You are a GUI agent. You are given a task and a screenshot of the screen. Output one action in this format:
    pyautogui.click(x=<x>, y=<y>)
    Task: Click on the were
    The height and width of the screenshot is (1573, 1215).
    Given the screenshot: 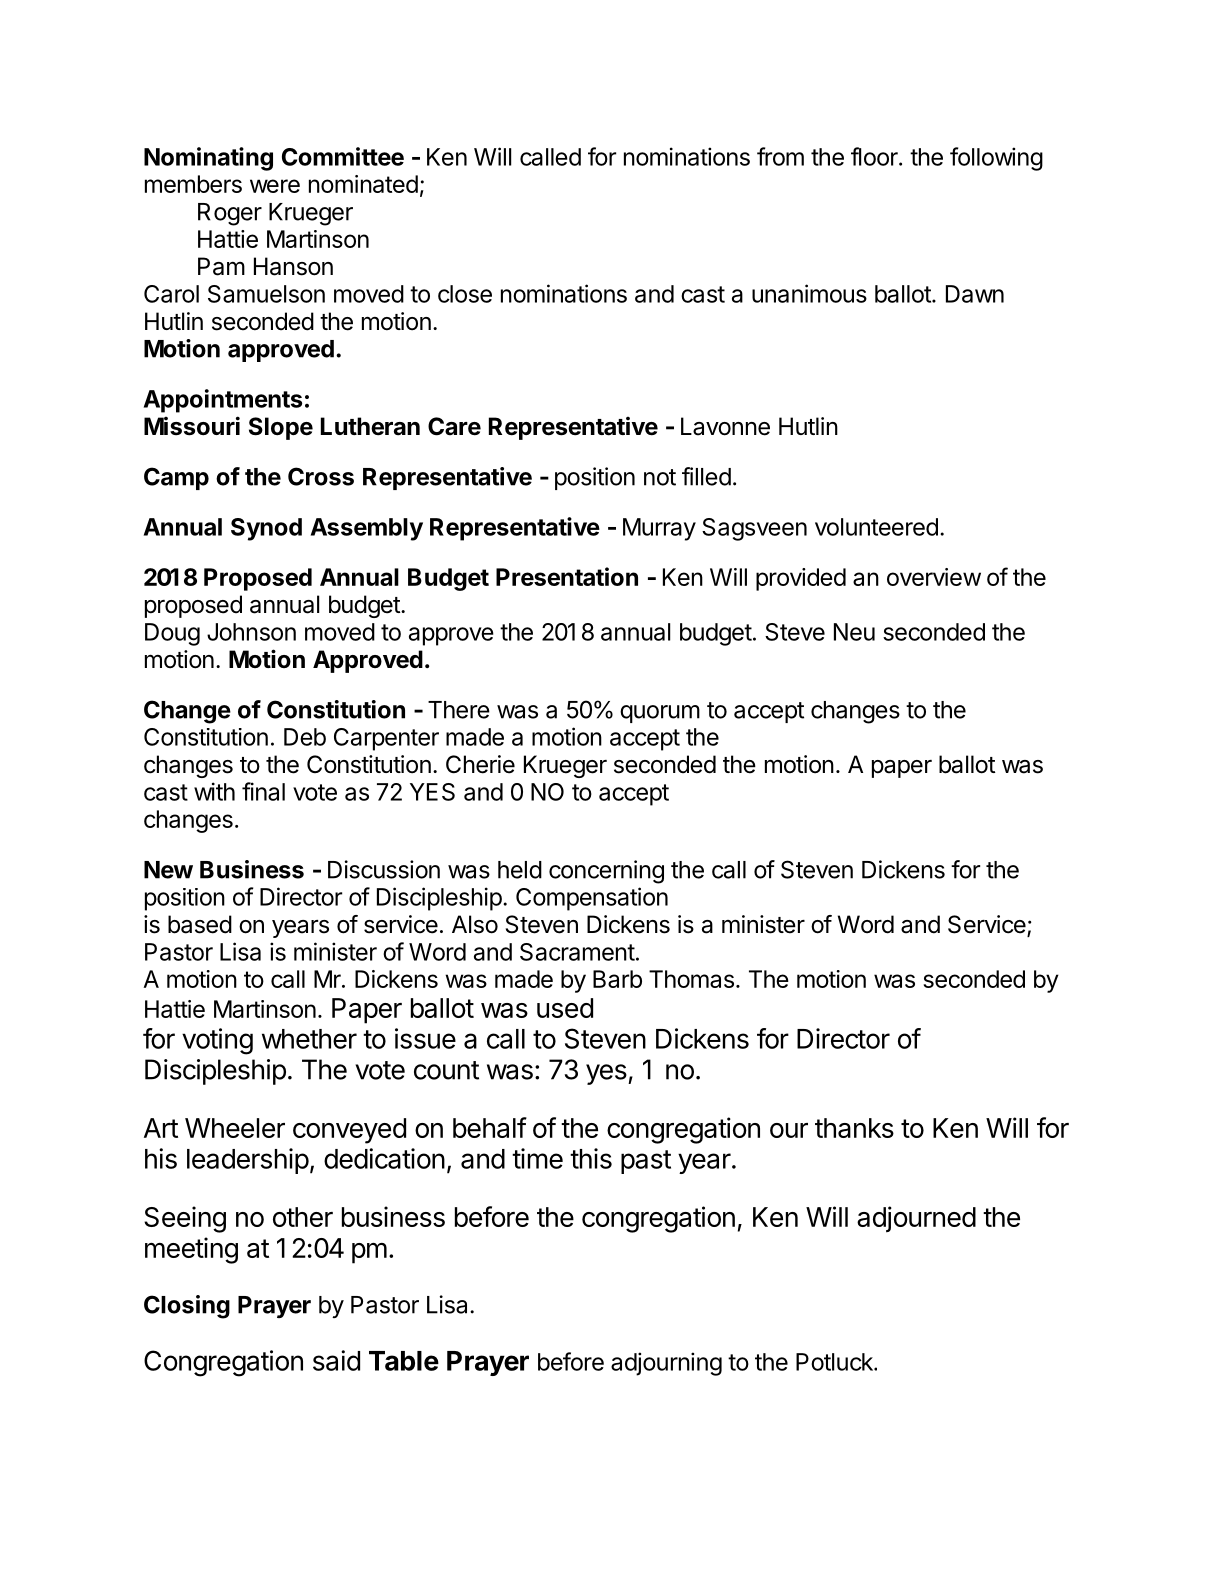 What is the action you would take?
    pyautogui.click(x=275, y=186)
